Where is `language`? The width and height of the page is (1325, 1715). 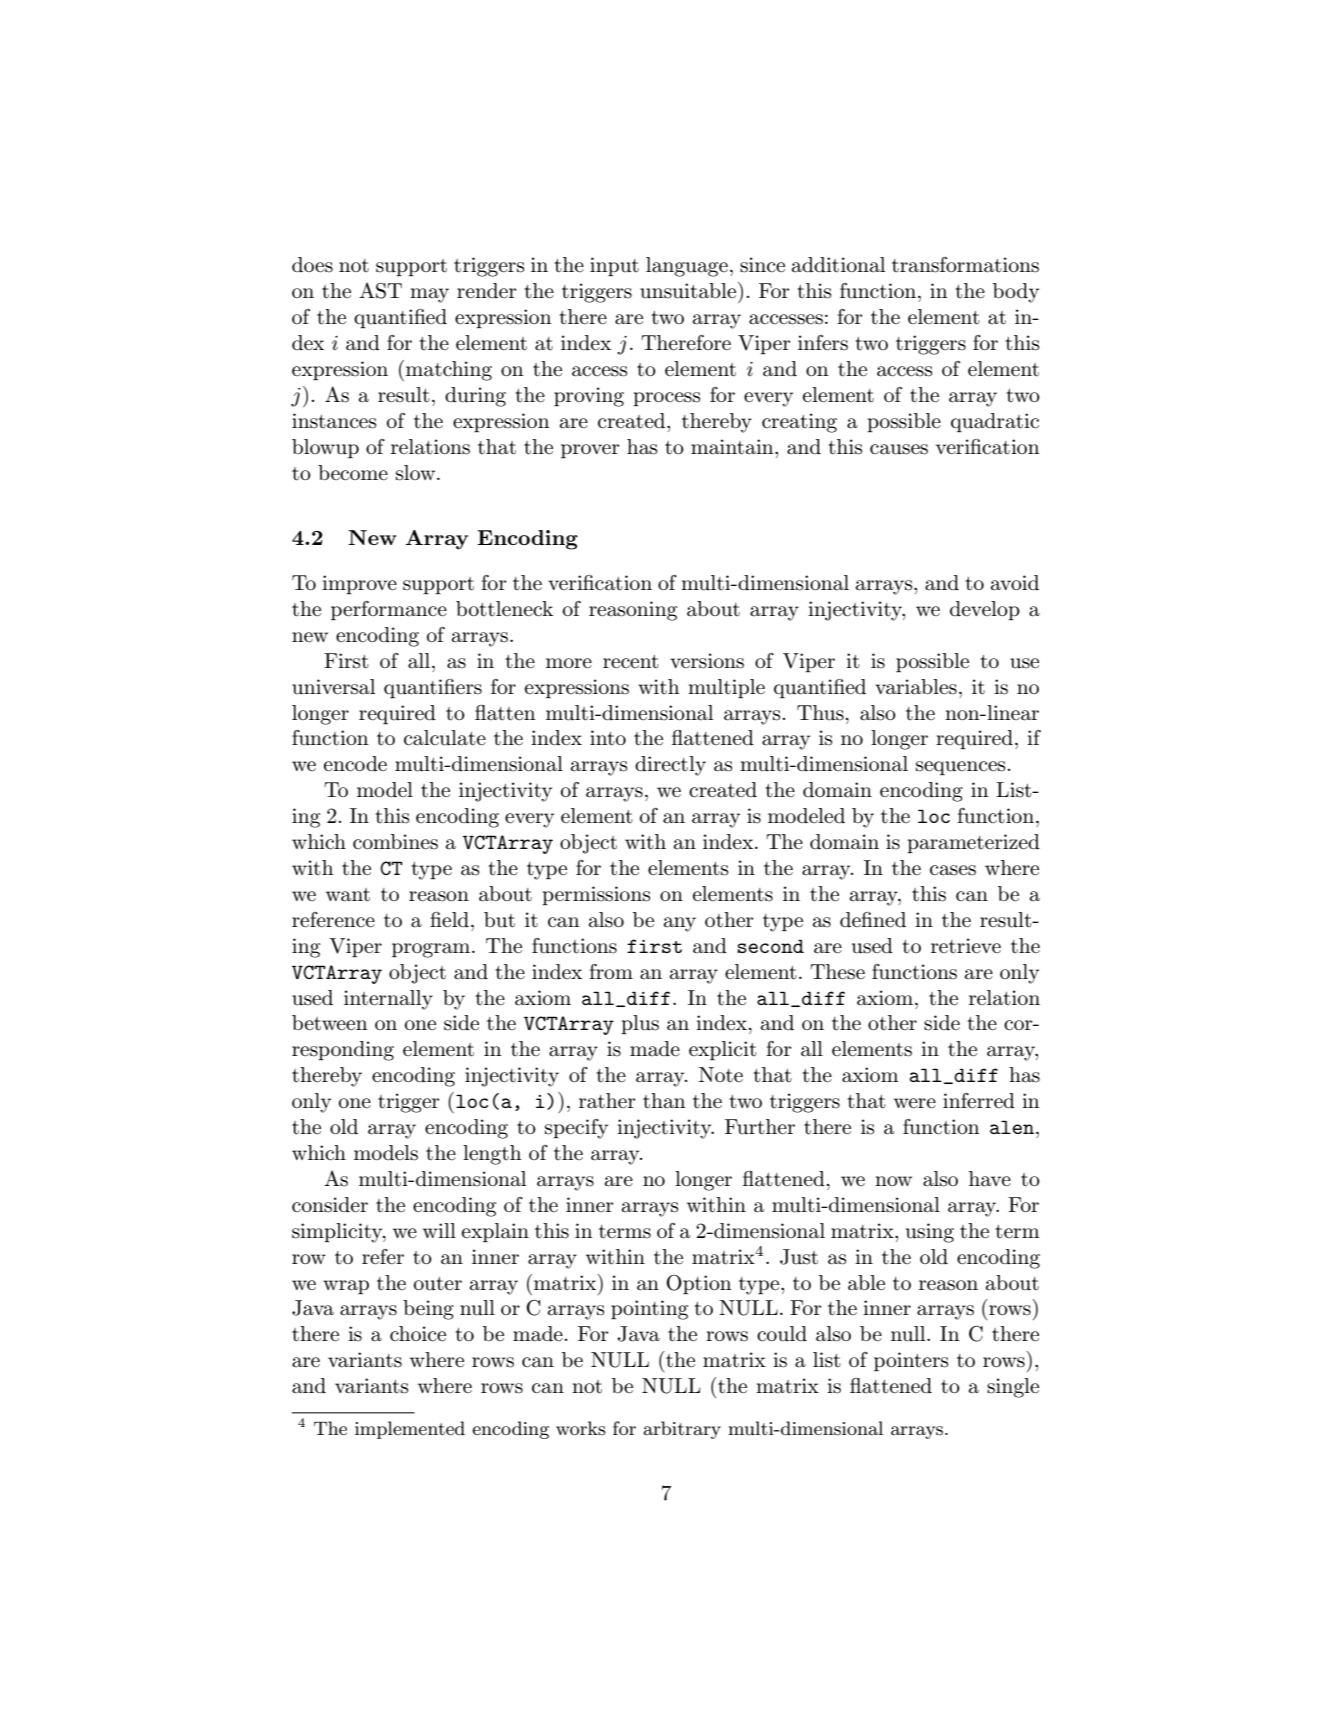 language is located at coordinates (687, 267).
